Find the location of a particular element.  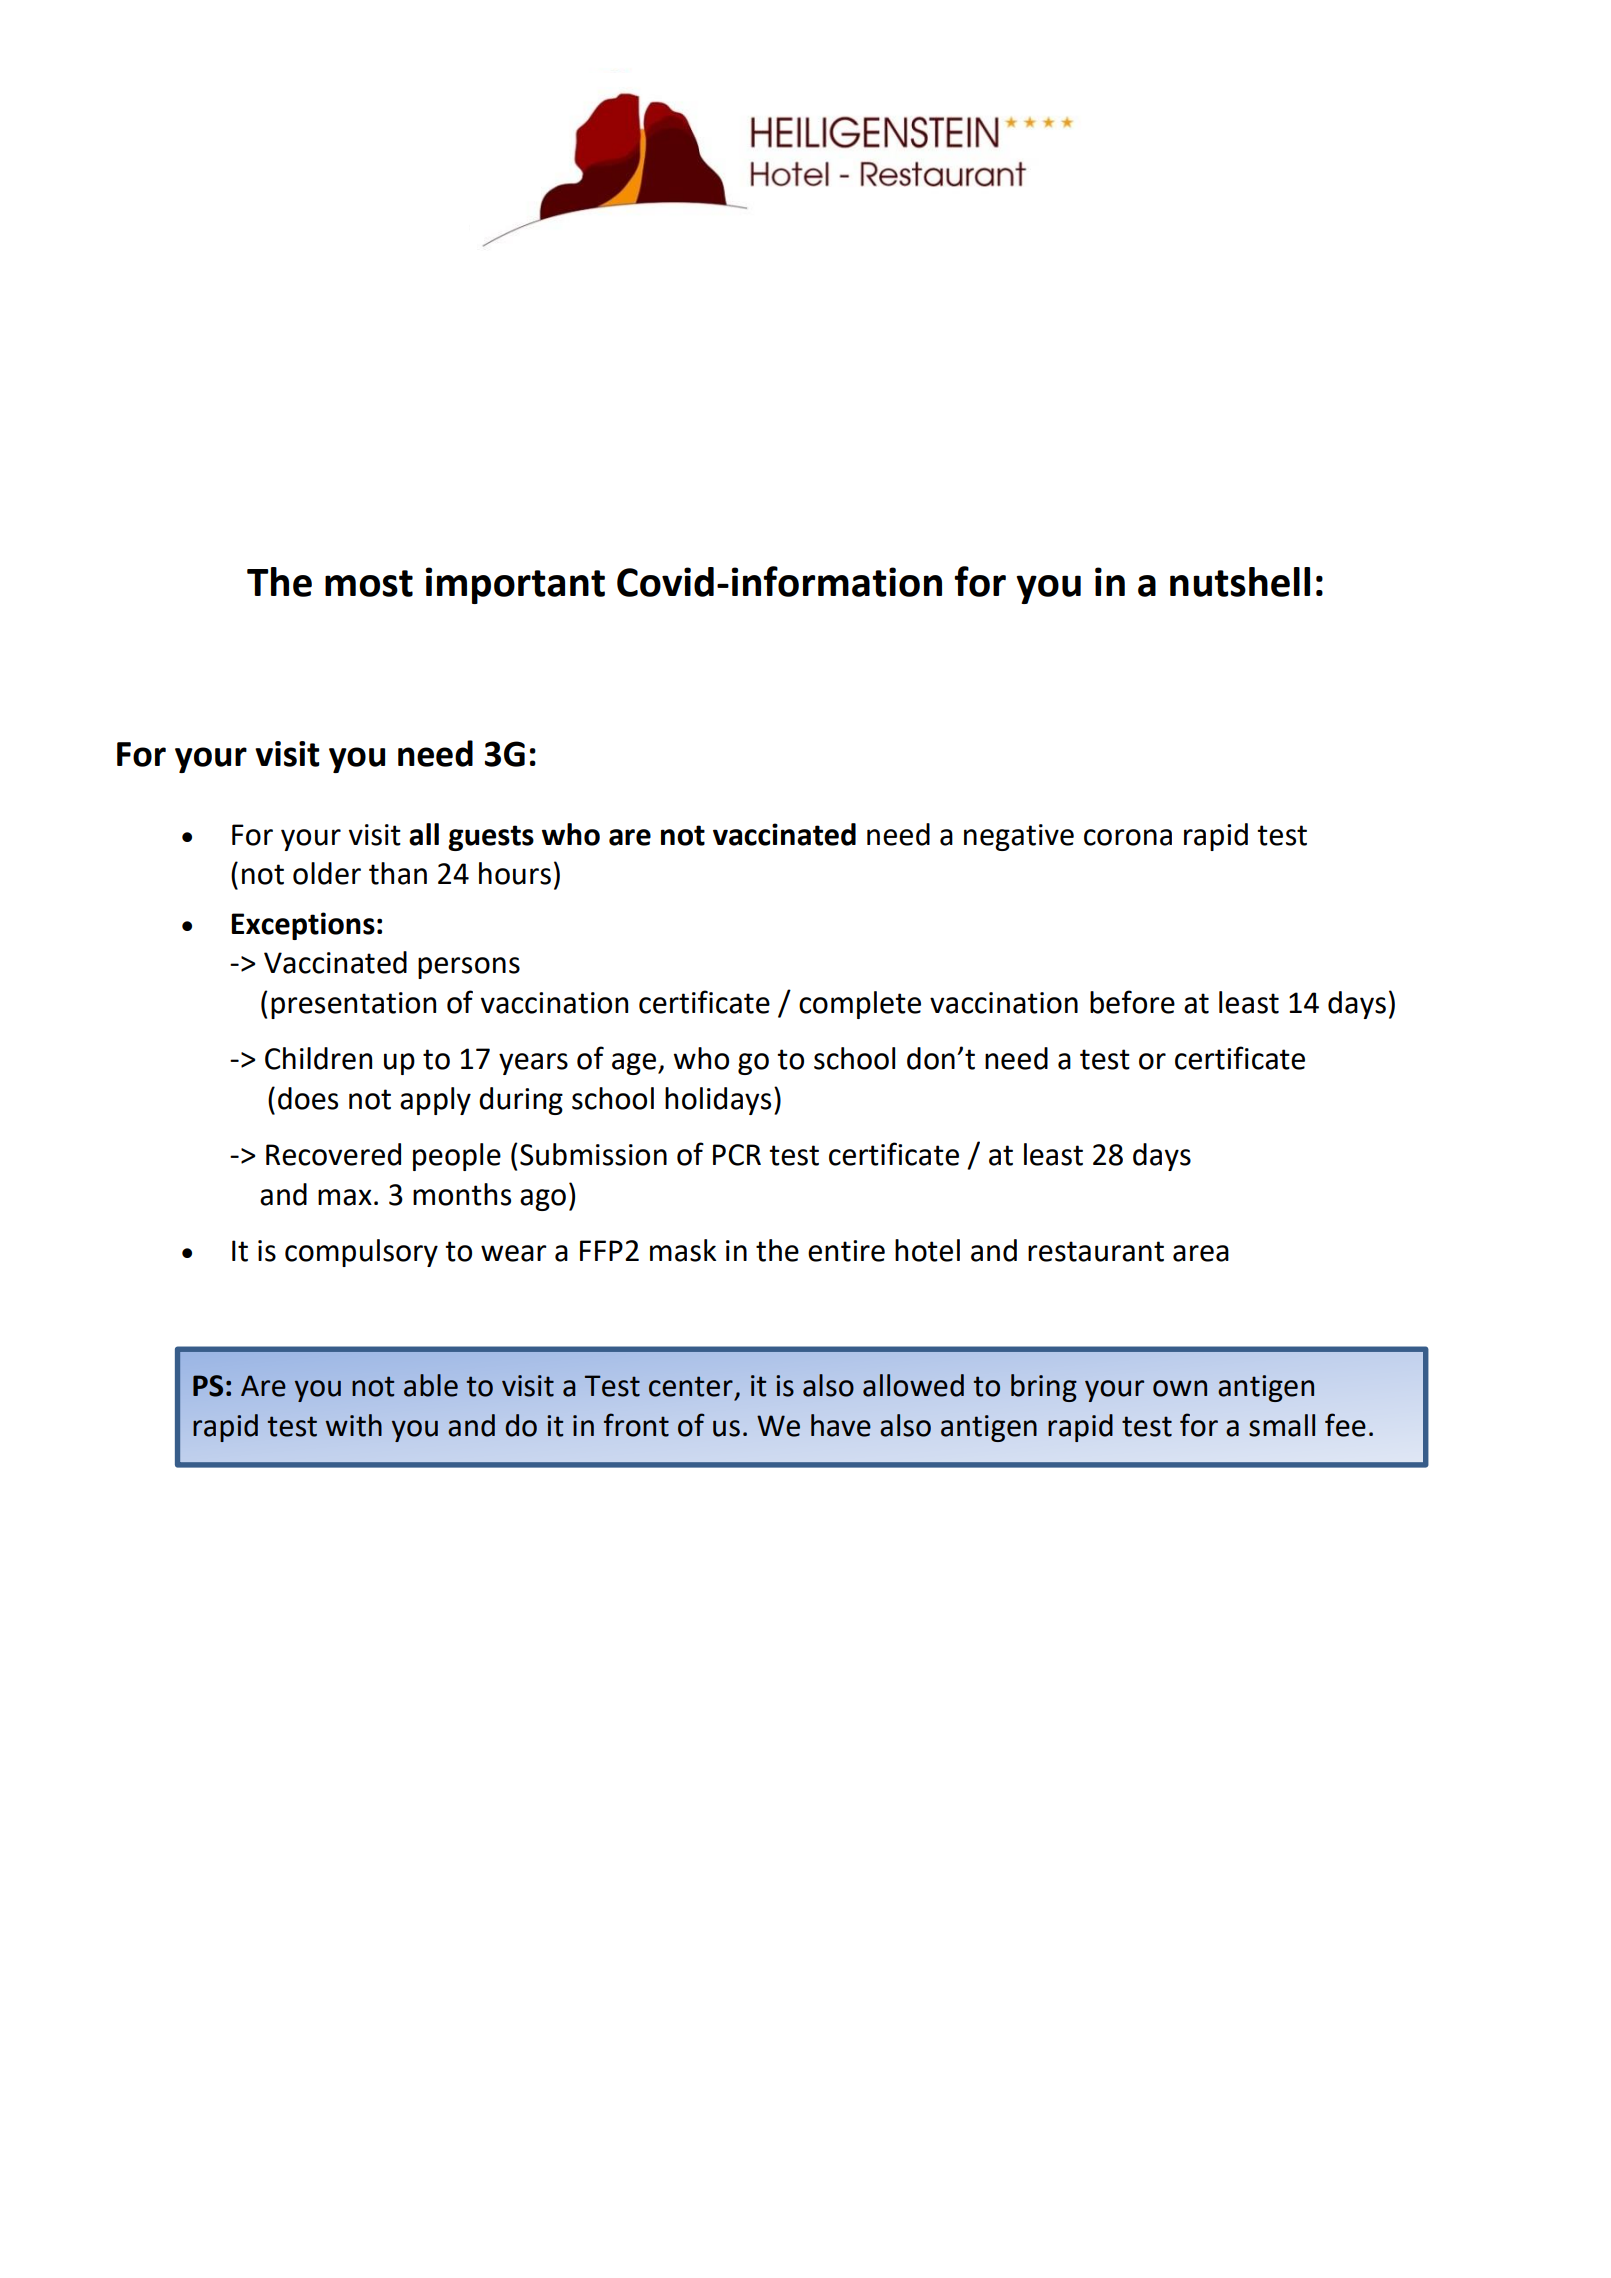

before is located at coordinates (1132, 1002).
